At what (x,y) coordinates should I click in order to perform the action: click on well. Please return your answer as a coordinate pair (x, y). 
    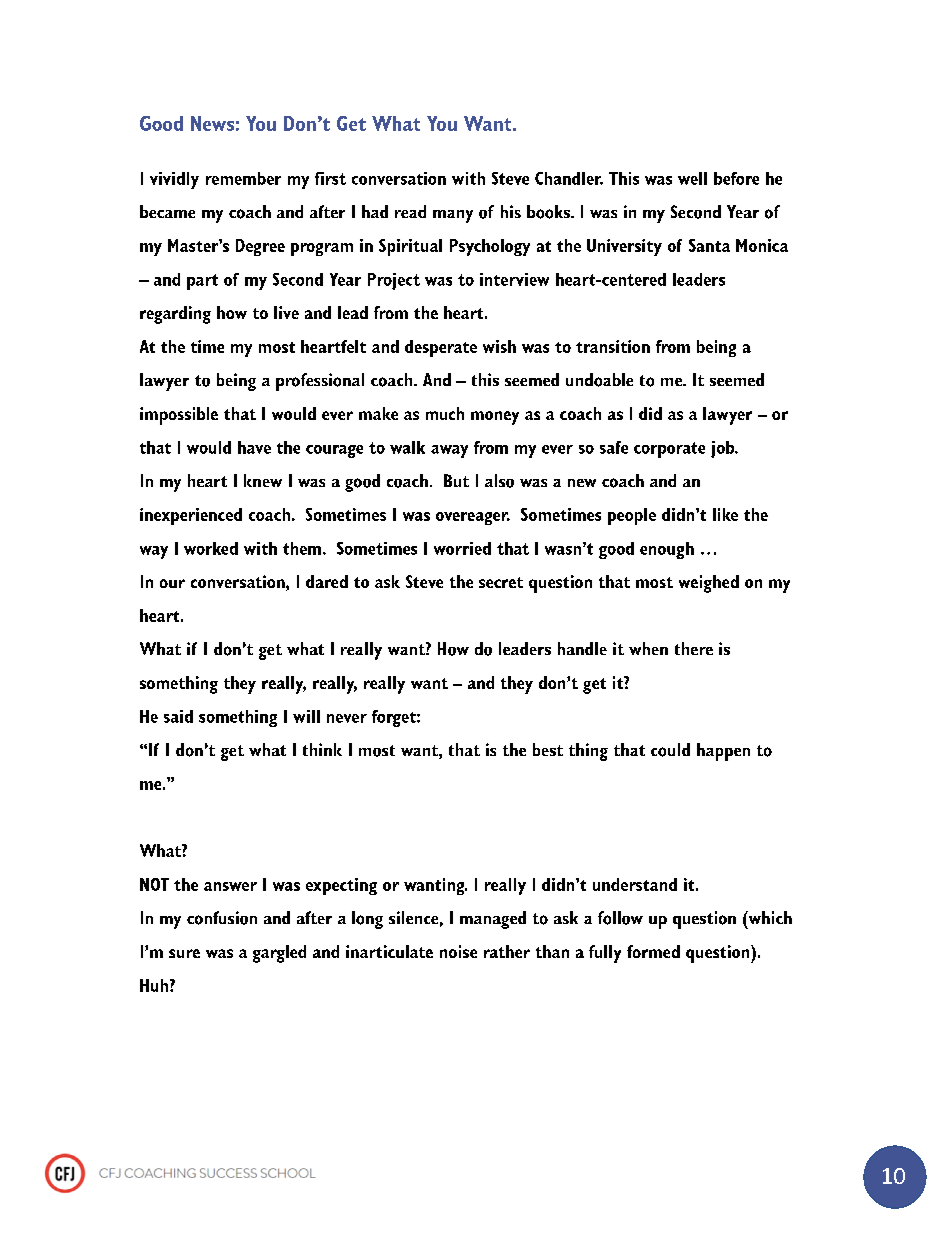
    Looking at the image, I should click on (692, 178).
